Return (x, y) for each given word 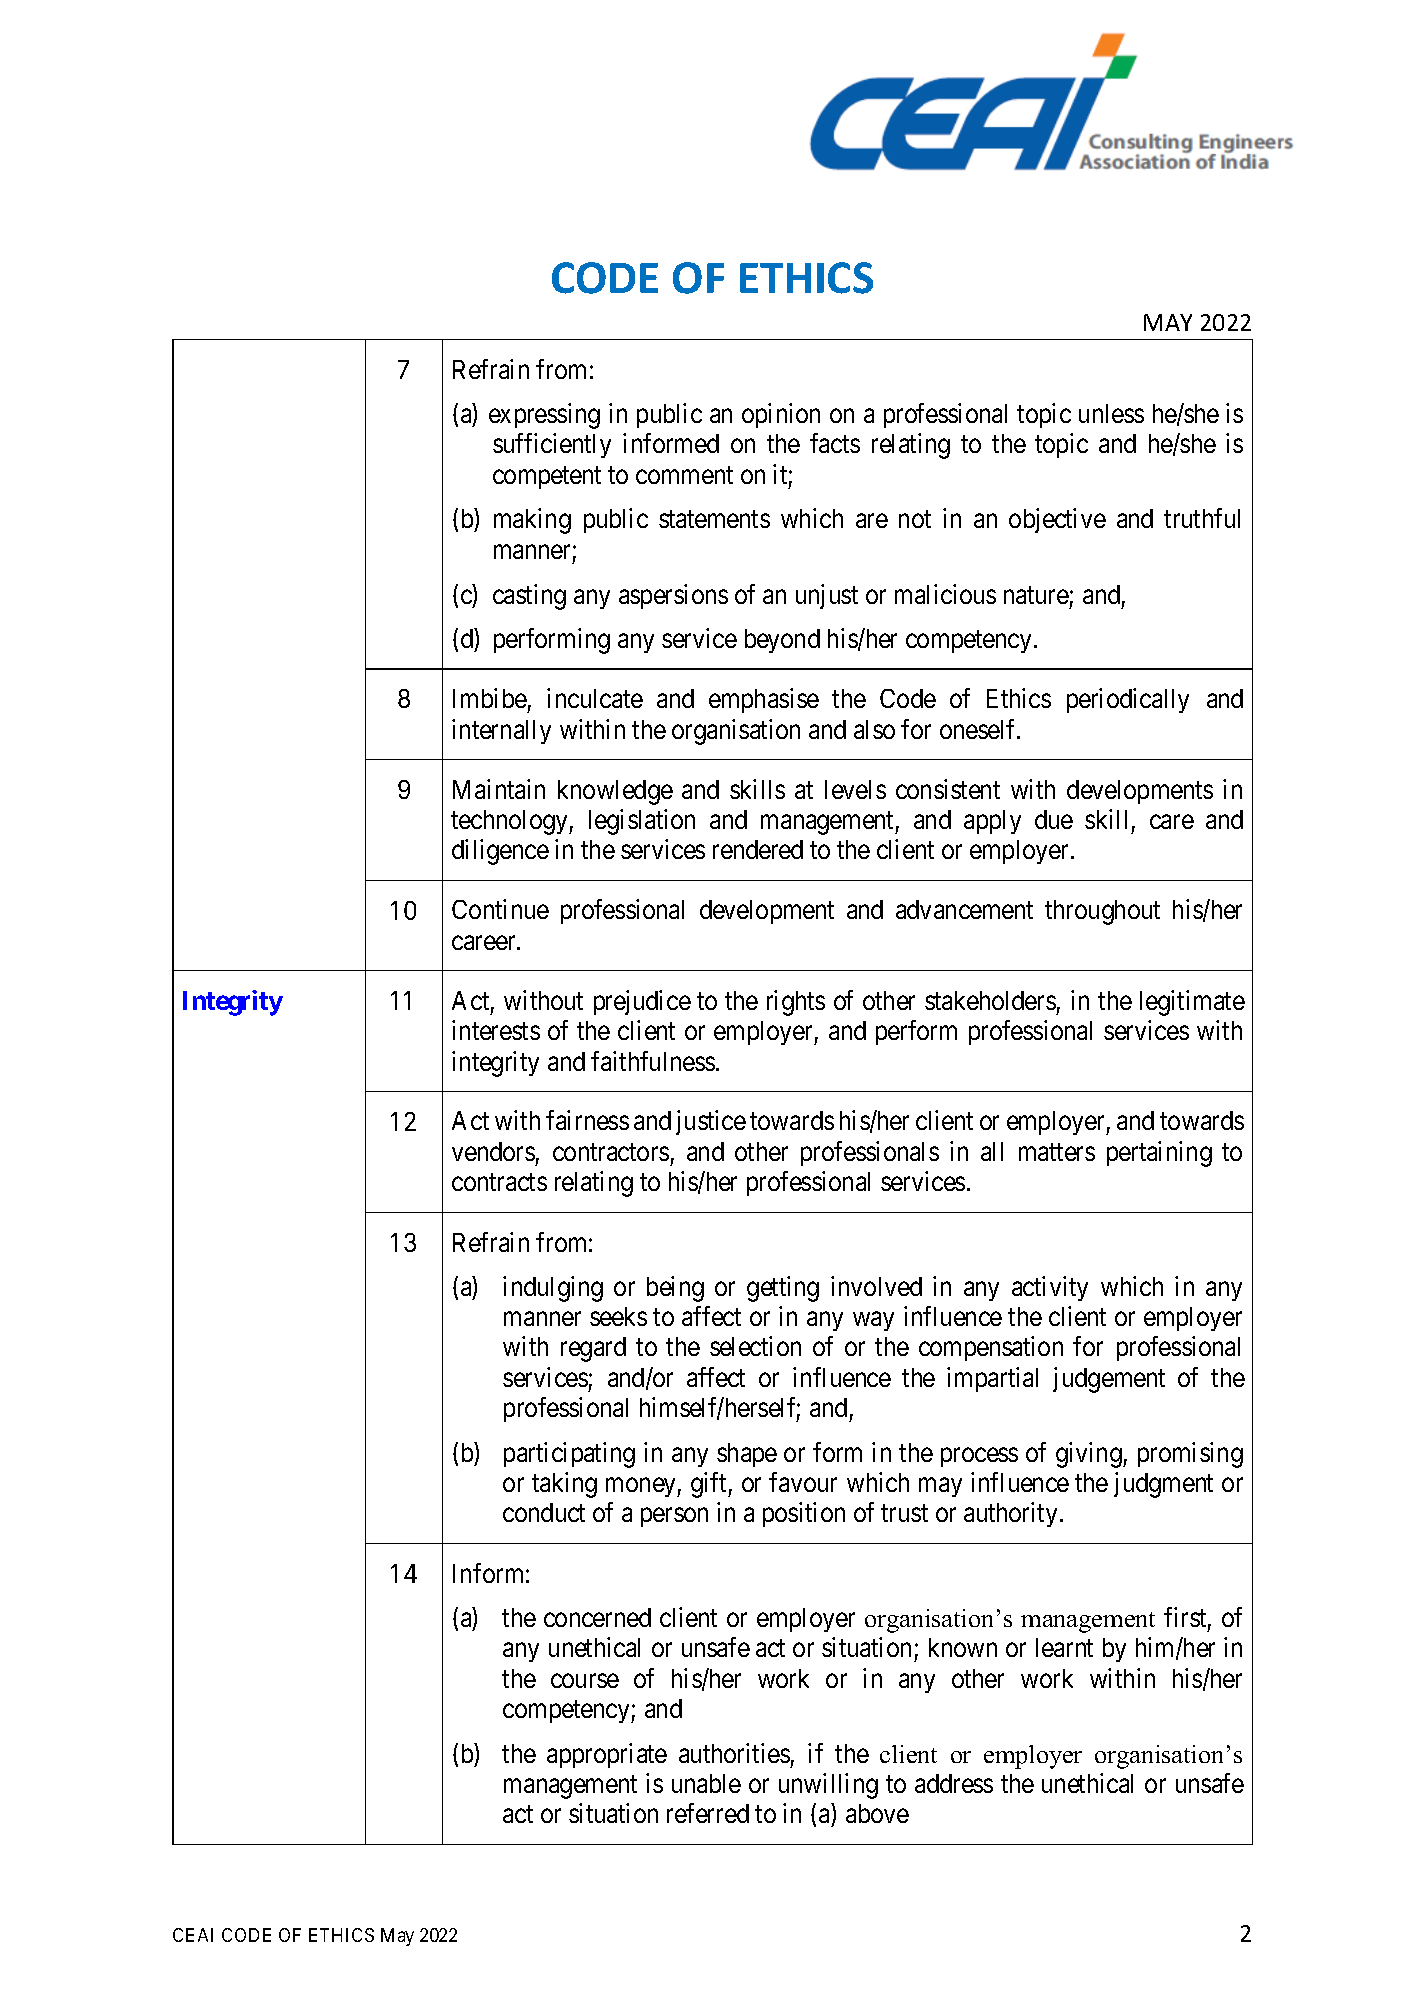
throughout (1102, 912)
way (873, 1321)
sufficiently (552, 445)
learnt (1064, 1647)
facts (835, 443)
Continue (500, 909)
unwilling (828, 1786)
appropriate (607, 1755)
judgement (1109, 1380)
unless (1111, 413)
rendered (758, 849)
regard (593, 1349)
